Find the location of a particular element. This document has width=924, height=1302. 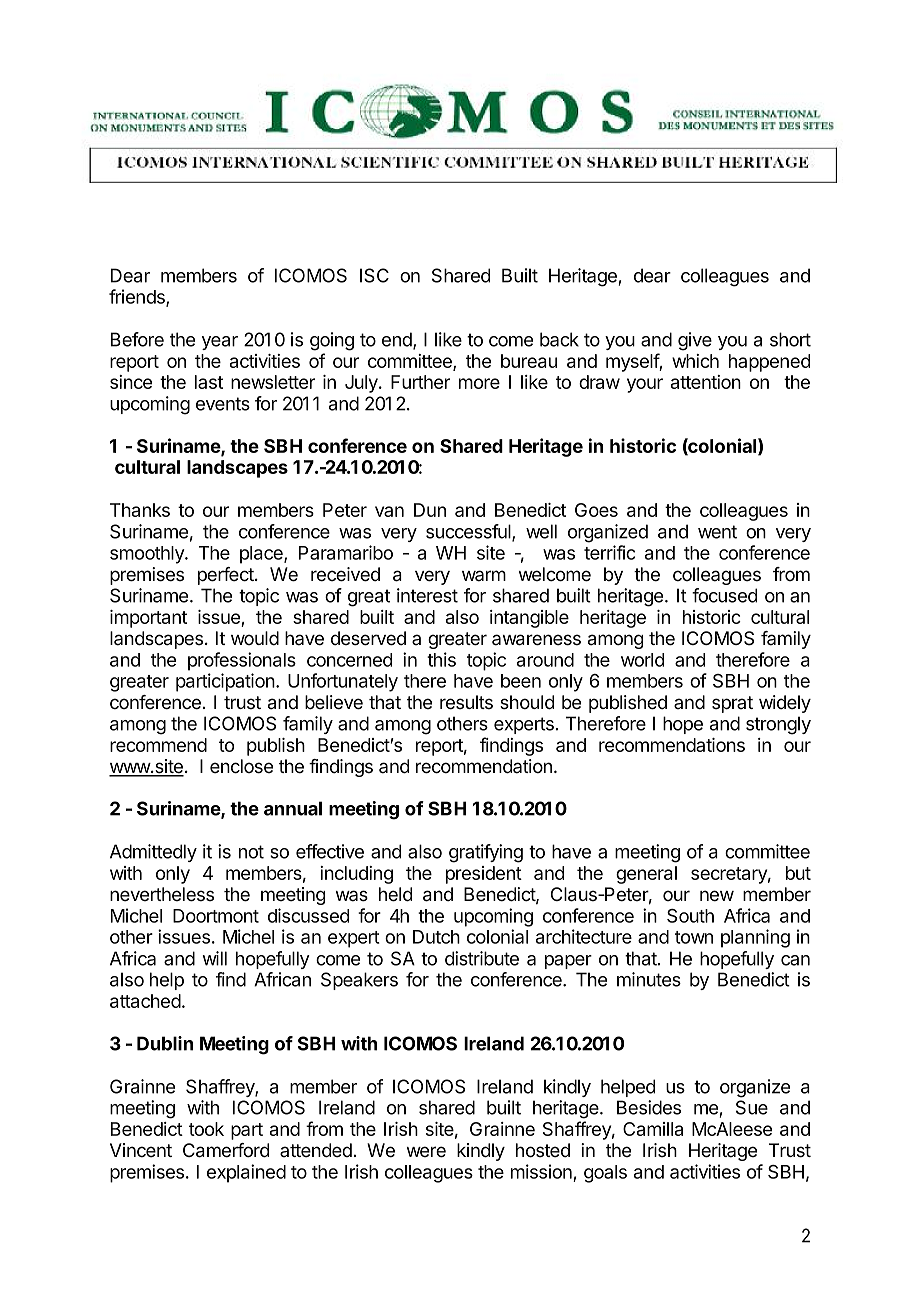

president is located at coordinates (484, 875).
